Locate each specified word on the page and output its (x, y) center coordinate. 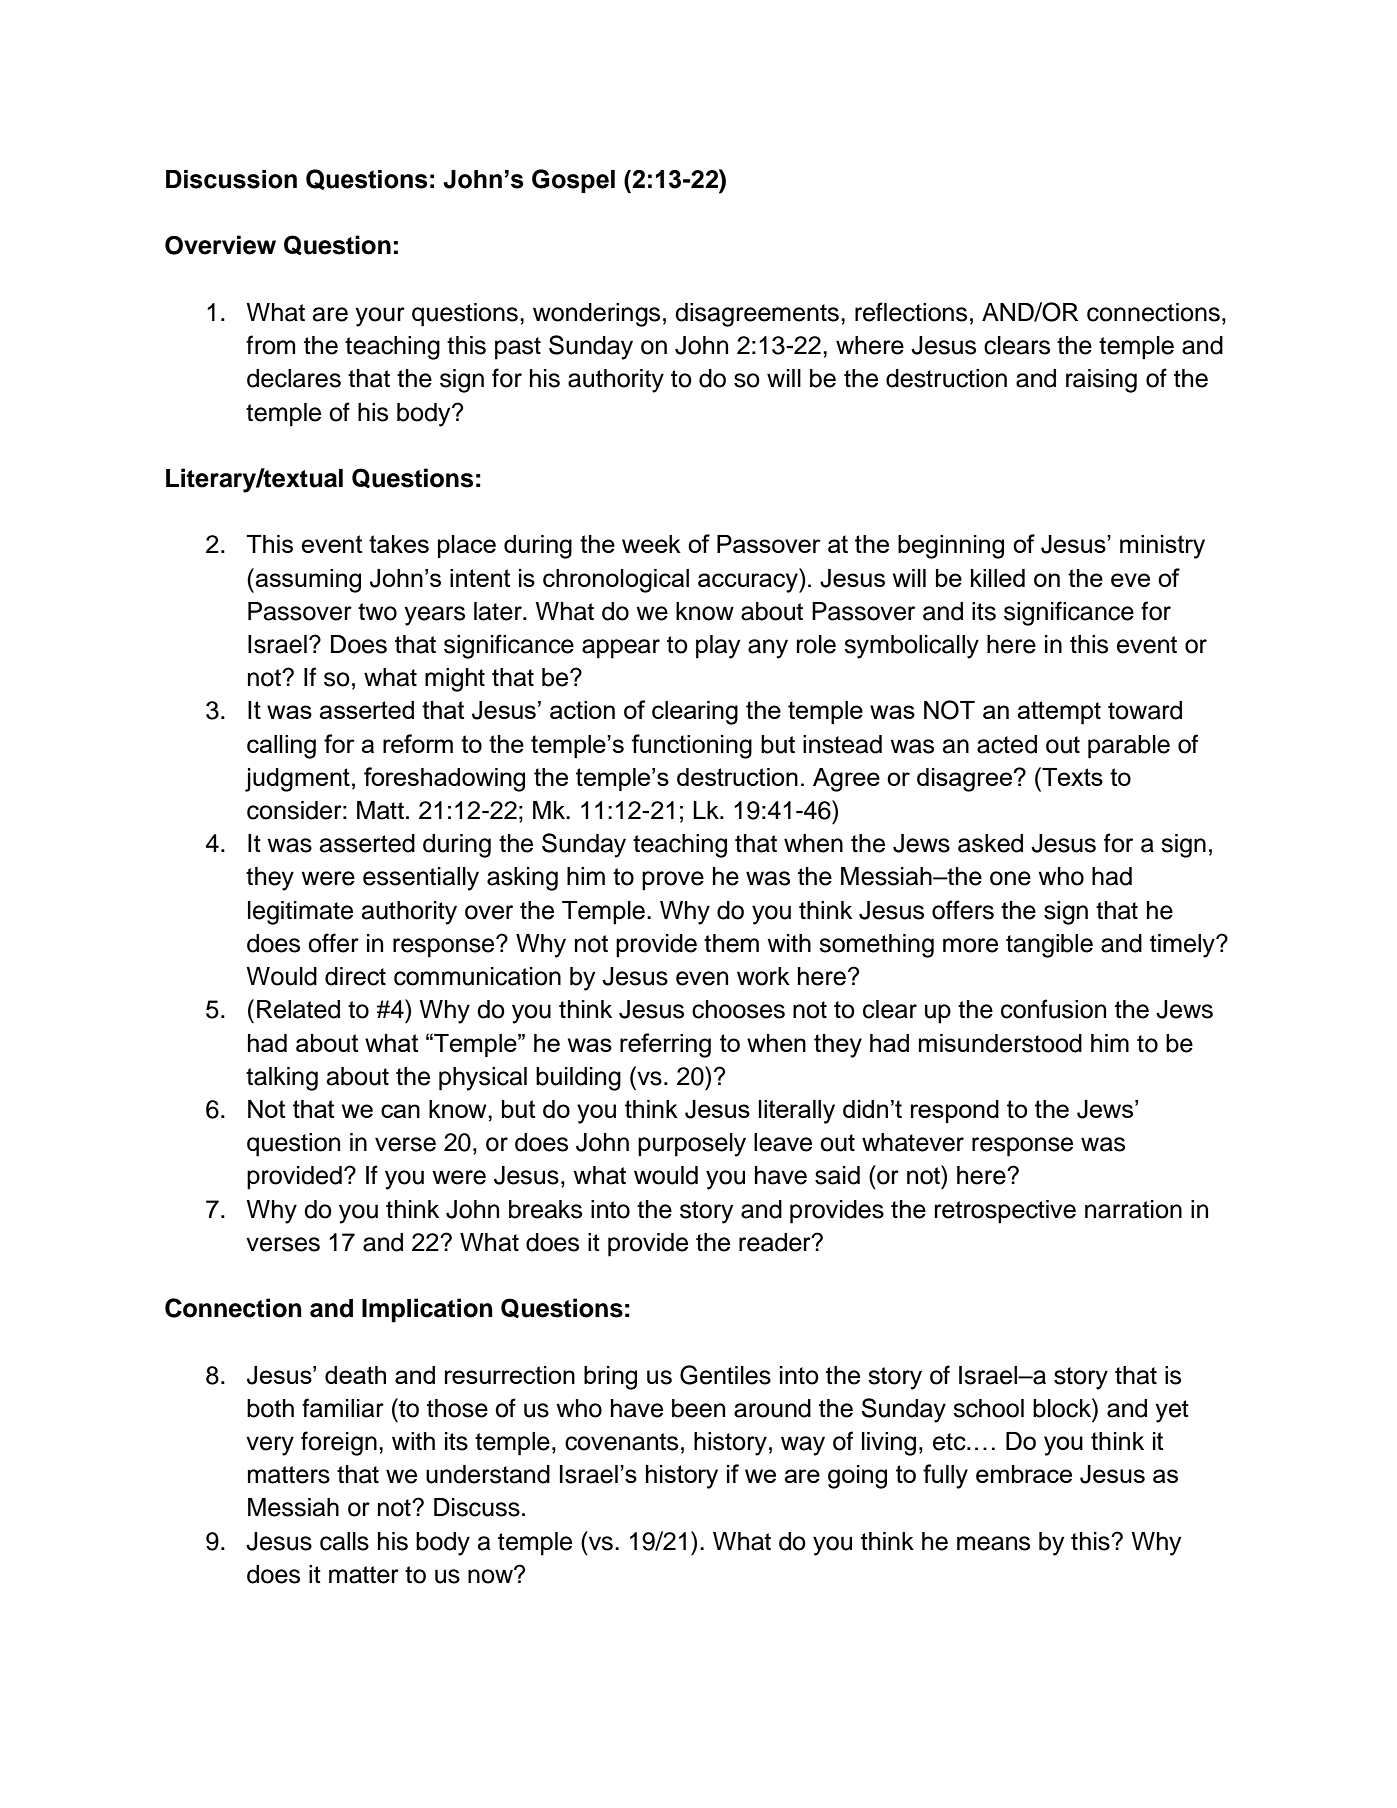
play (718, 647)
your (380, 317)
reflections (911, 312)
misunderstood (1000, 1043)
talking (282, 1079)
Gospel (573, 181)
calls (344, 1541)
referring (665, 1045)
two (377, 612)
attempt (1059, 713)
